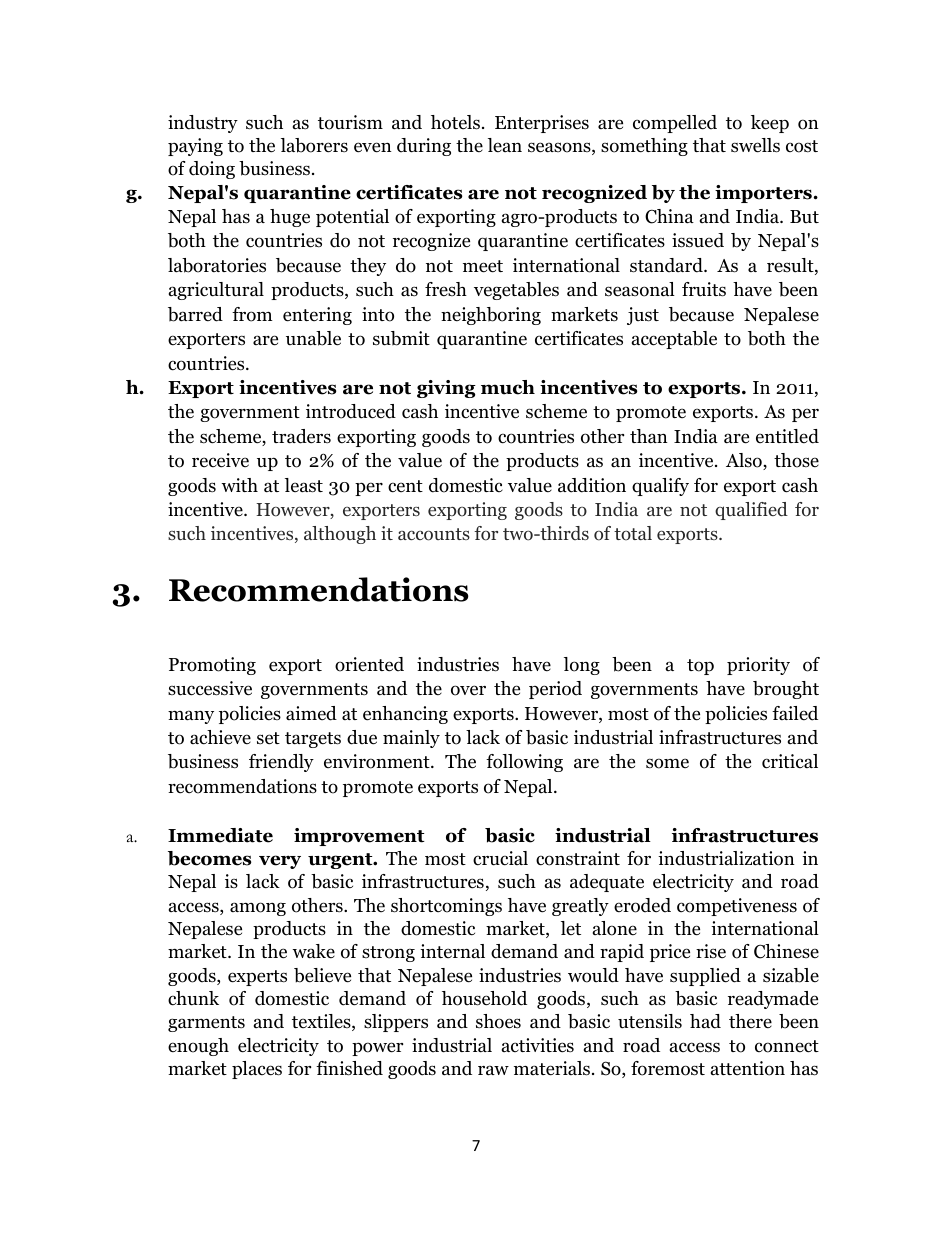 Image resolution: width=952 pixels, height=1233 pixels. What do you see at coordinates (508, 387) in the screenshot?
I see `much` at bounding box center [508, 387].
